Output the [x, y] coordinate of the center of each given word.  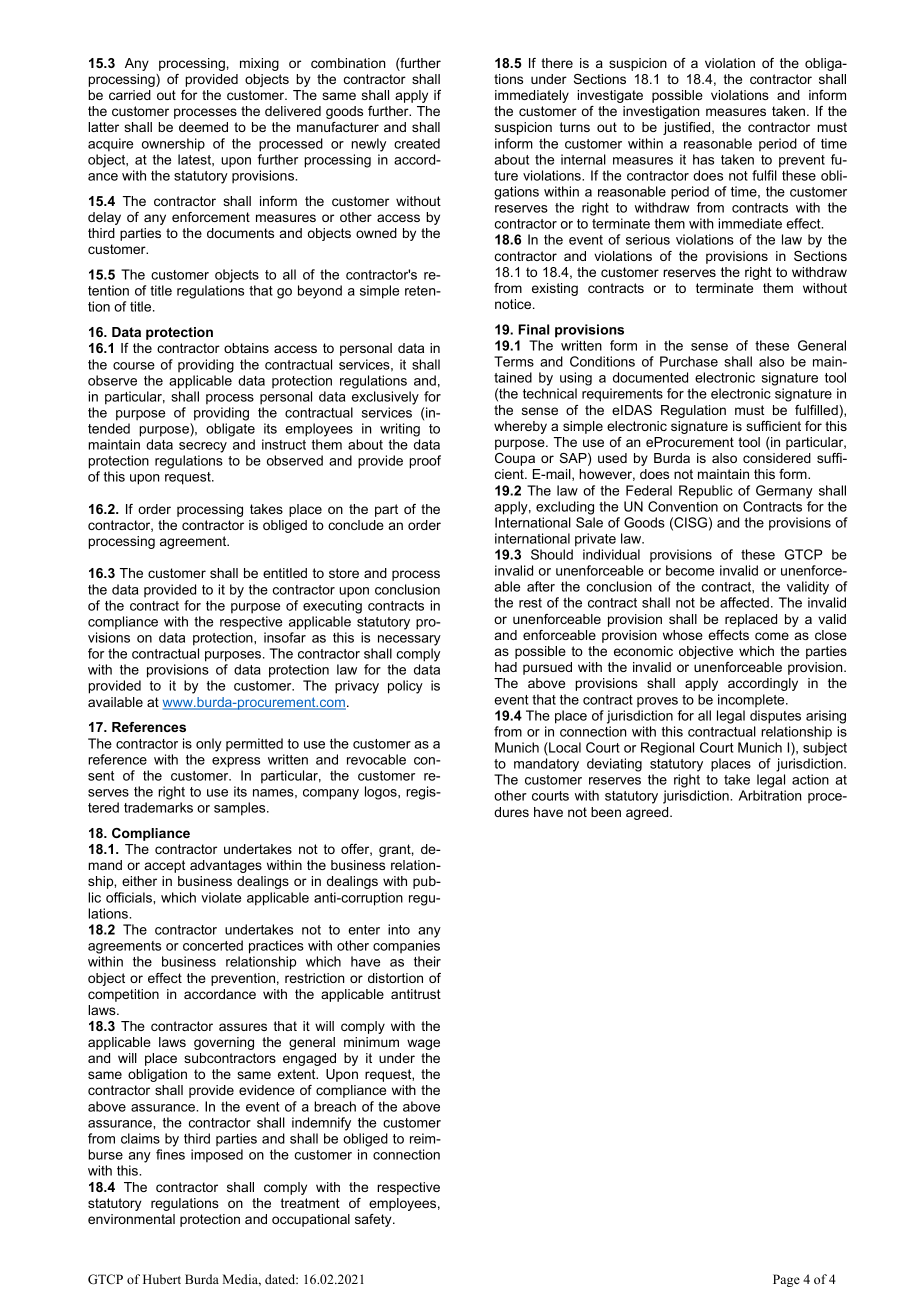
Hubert [162, 1279]
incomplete [752, 700]
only [209, 745]
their [427, 961]
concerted [213, 945]
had [506, 667]
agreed [648, 813]
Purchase [689, 361]
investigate [610, 96]
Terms [514, 361]
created [417, 143]
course [134, 366]
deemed [203, 127]
